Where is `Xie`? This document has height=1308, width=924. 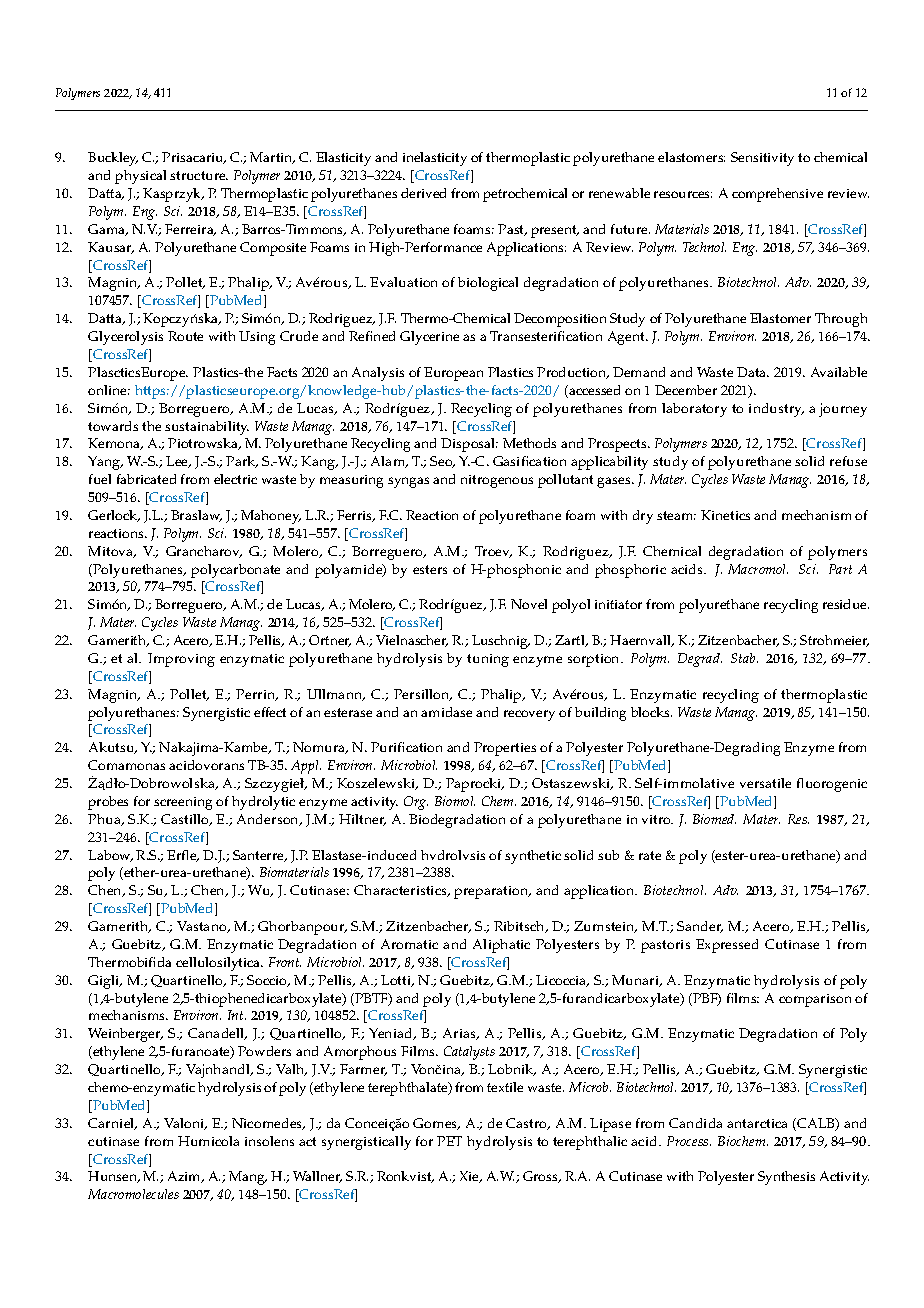 Xie is located at coordinates (470, 1177).
